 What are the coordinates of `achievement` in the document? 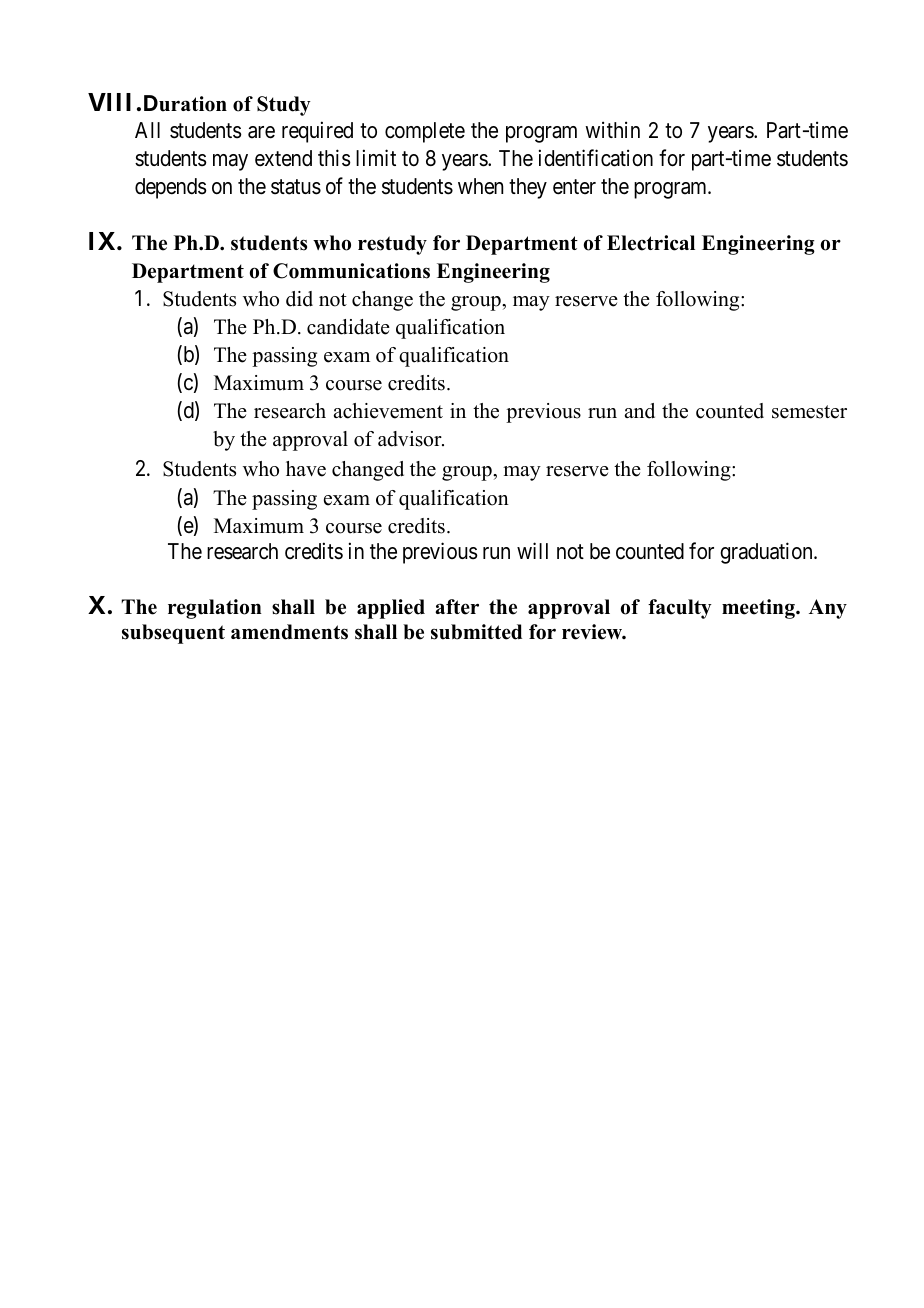 It's located at (388, 411).
